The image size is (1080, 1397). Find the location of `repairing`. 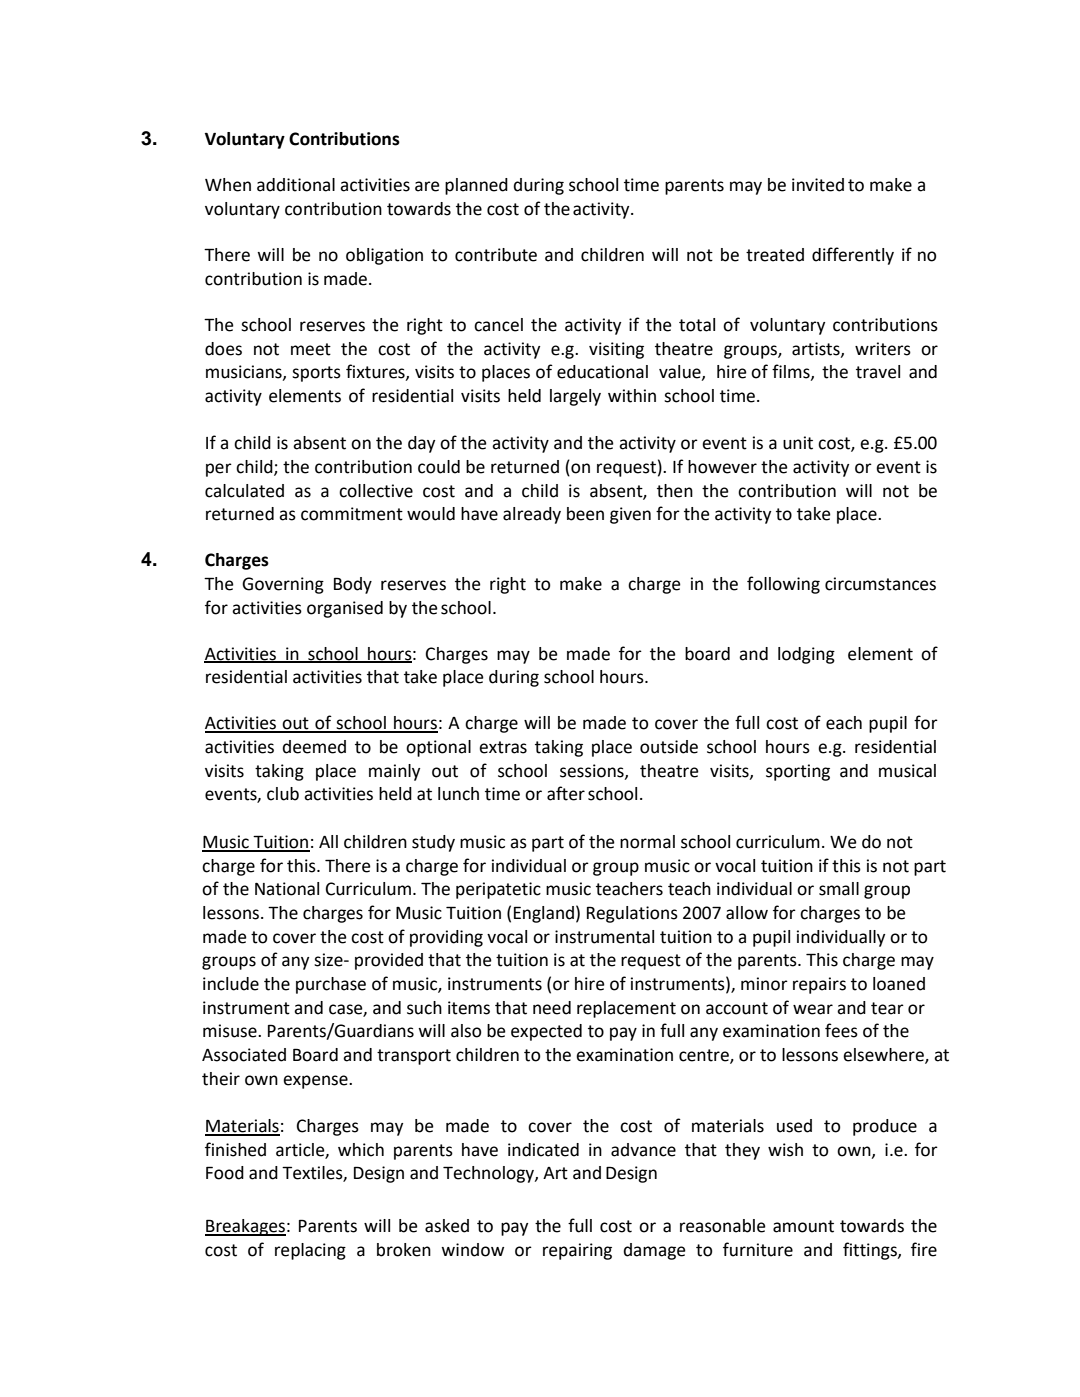

repairing is located at coordinates (577, 1251).
